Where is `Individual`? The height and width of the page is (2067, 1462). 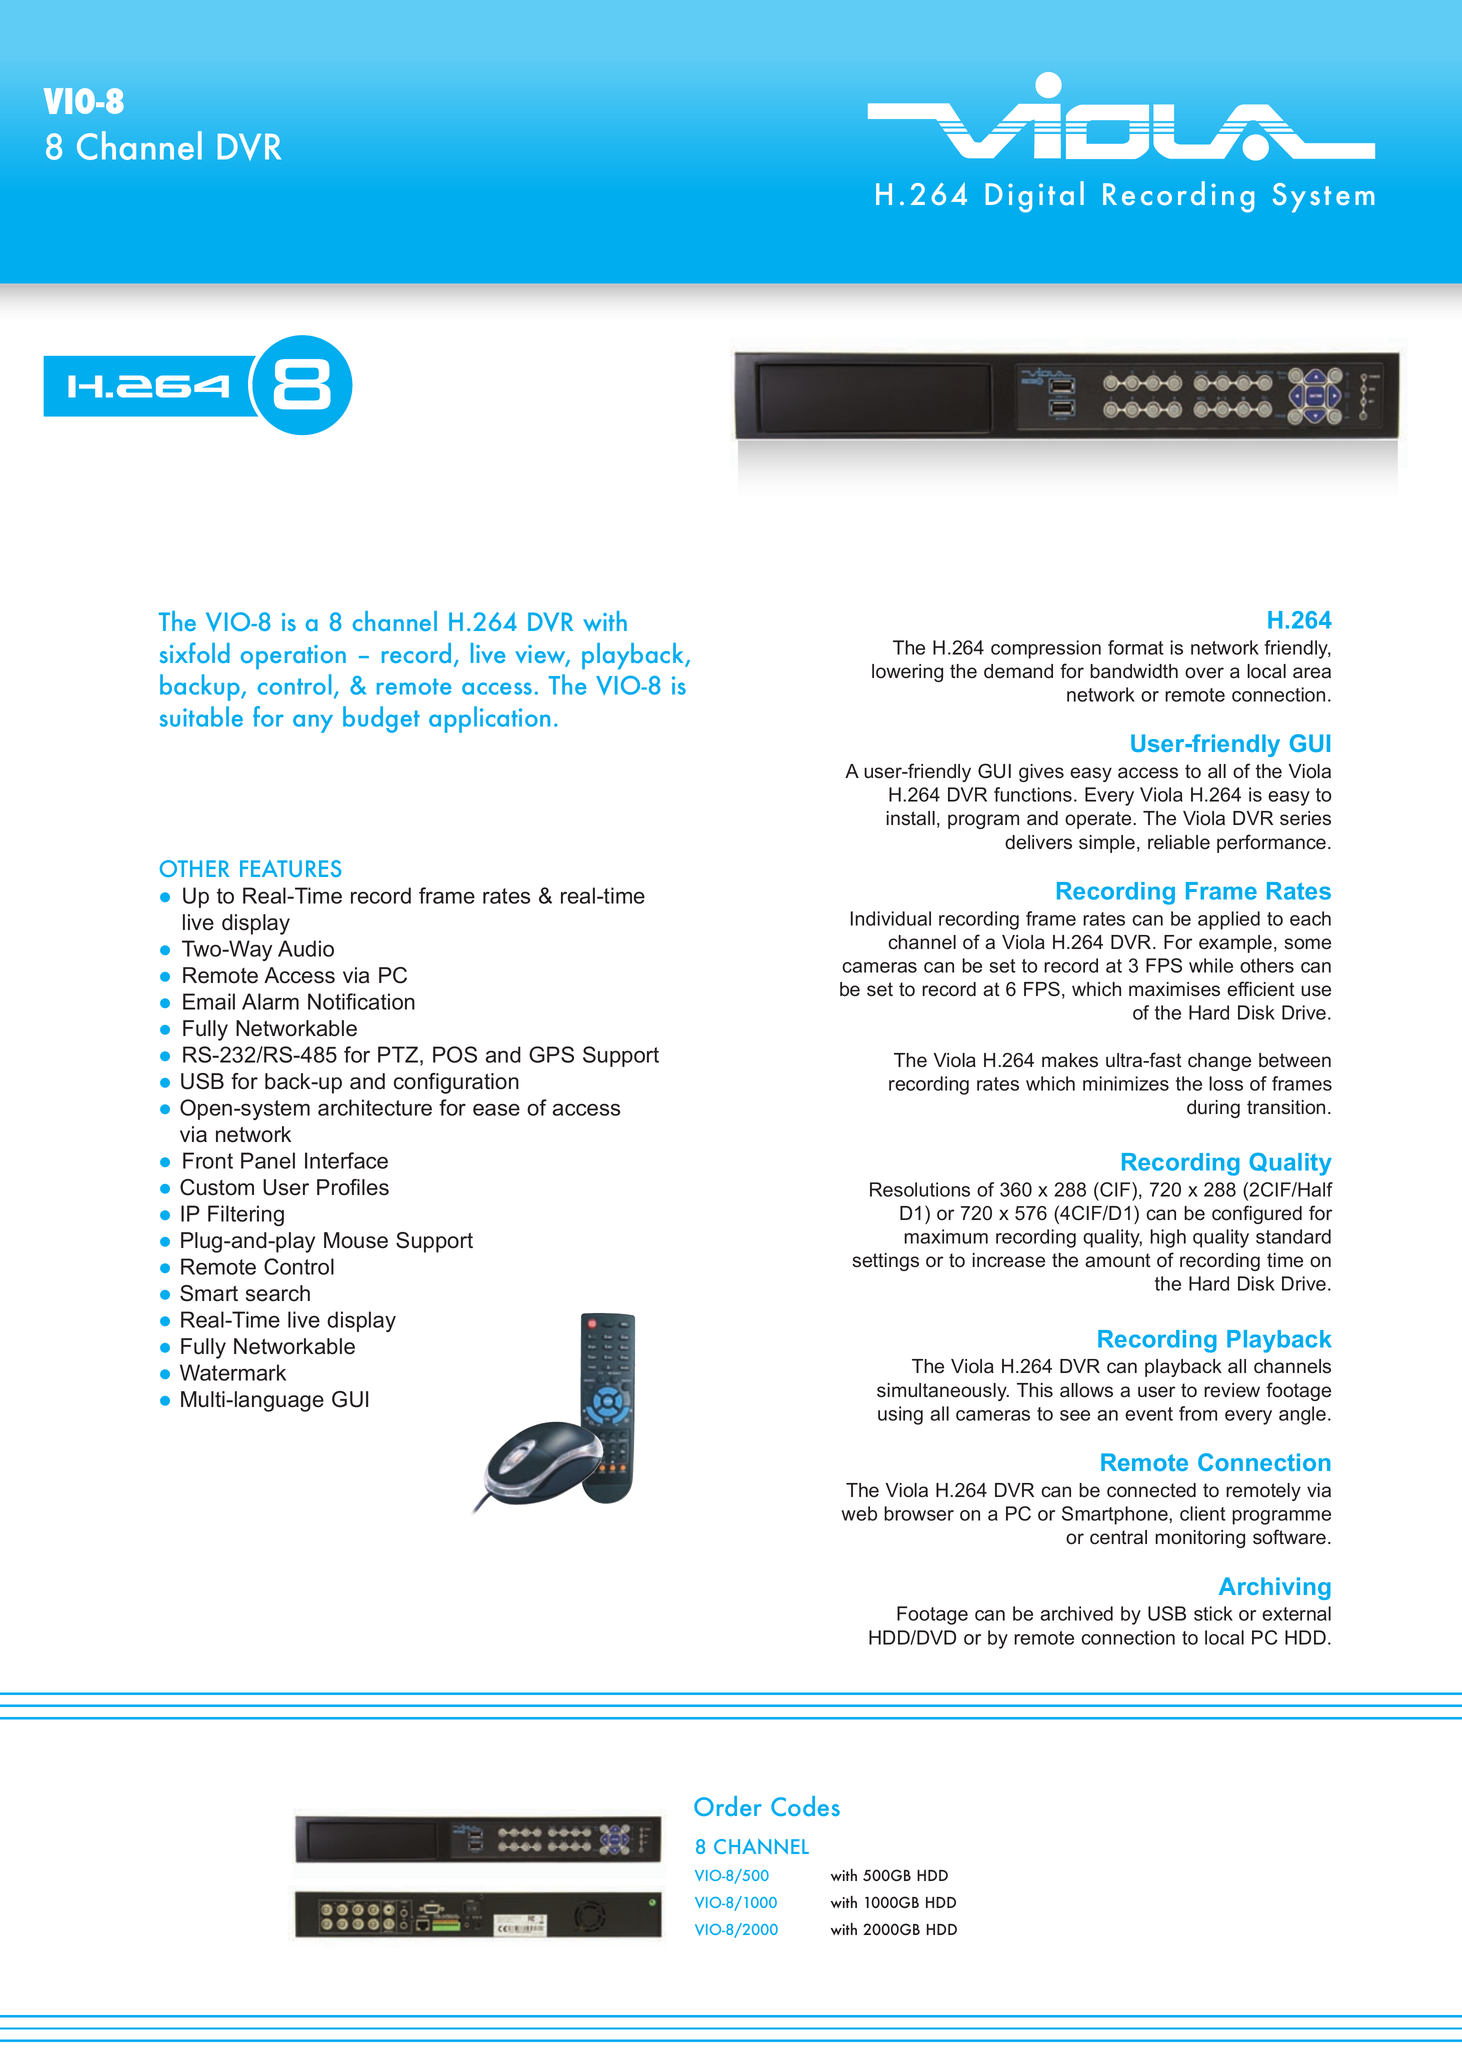 Individual is located at coordinates (891, 918).
